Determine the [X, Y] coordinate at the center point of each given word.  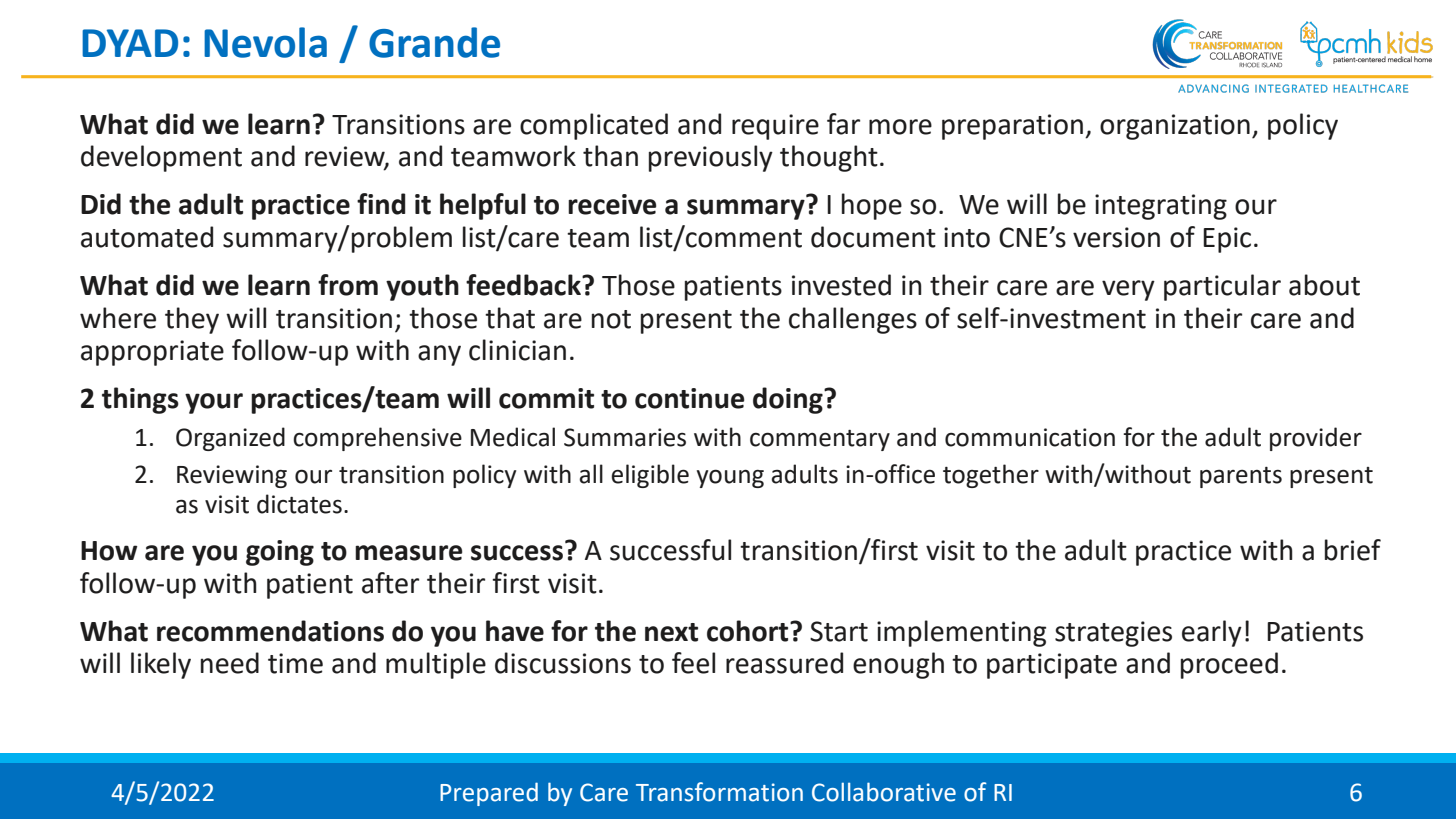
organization [1175, 127]
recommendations [270, 631]
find [381, 204]
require [775, 127]
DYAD [130, 43]
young [730, 478]
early [1212, 633]
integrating [1161, 207]
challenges [853, 320]
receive [612, 204]
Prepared [489, 794]
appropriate [152, 353]
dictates [299, 504]
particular [1222, 287]
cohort [749, 631]
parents [1241, 477]
